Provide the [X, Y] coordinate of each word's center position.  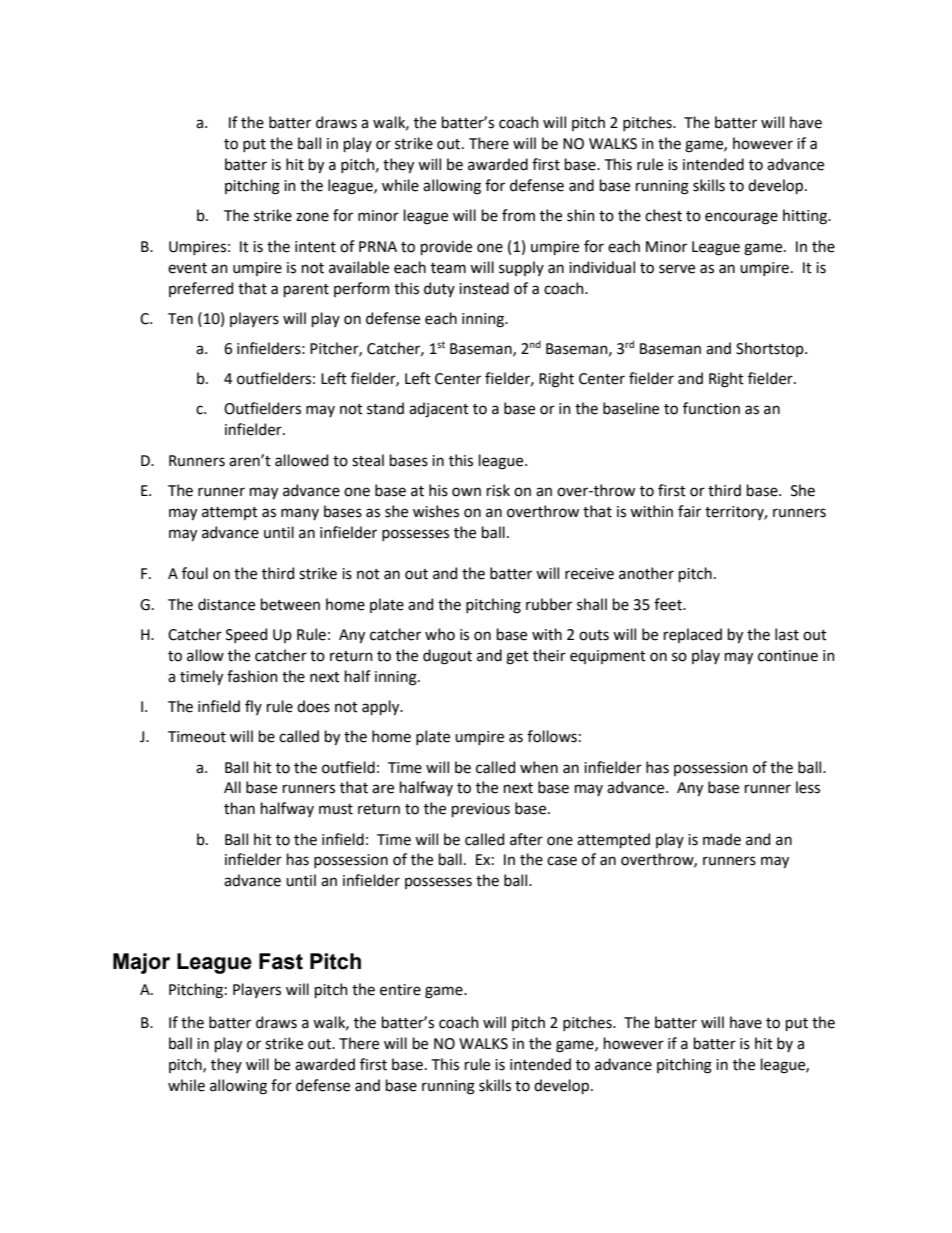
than [239, 808]
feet [669, 604]
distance [226, 604]
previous [481, 810]
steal [368, 460]
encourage [741, 218]
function [711, 408]
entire [400, 990]
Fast [281, 961]
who [440, 634]
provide [446, 247]
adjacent [439, 409]
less [808, 787]
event [187, 268]
